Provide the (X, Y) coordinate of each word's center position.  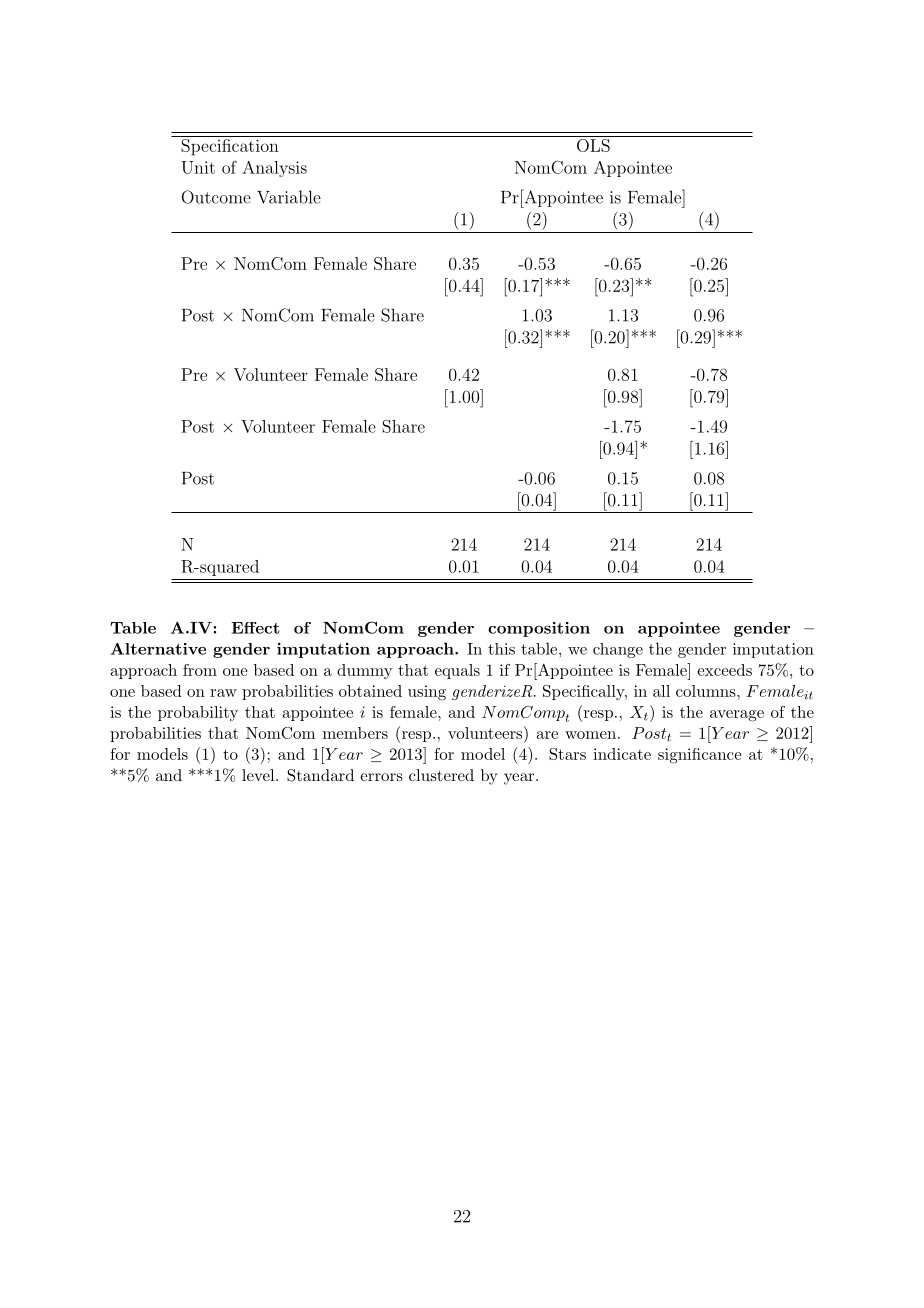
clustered (441, 775)
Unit (198, 167)
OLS (593, 144)
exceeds (725, 670)
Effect (255, 628)
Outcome (216, 197)
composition (539, 629)
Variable (289, 197)
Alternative (158, 649)
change (618, 650)
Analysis (274, 169)
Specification (230, 146)
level (259, 775)
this (501, 649)
